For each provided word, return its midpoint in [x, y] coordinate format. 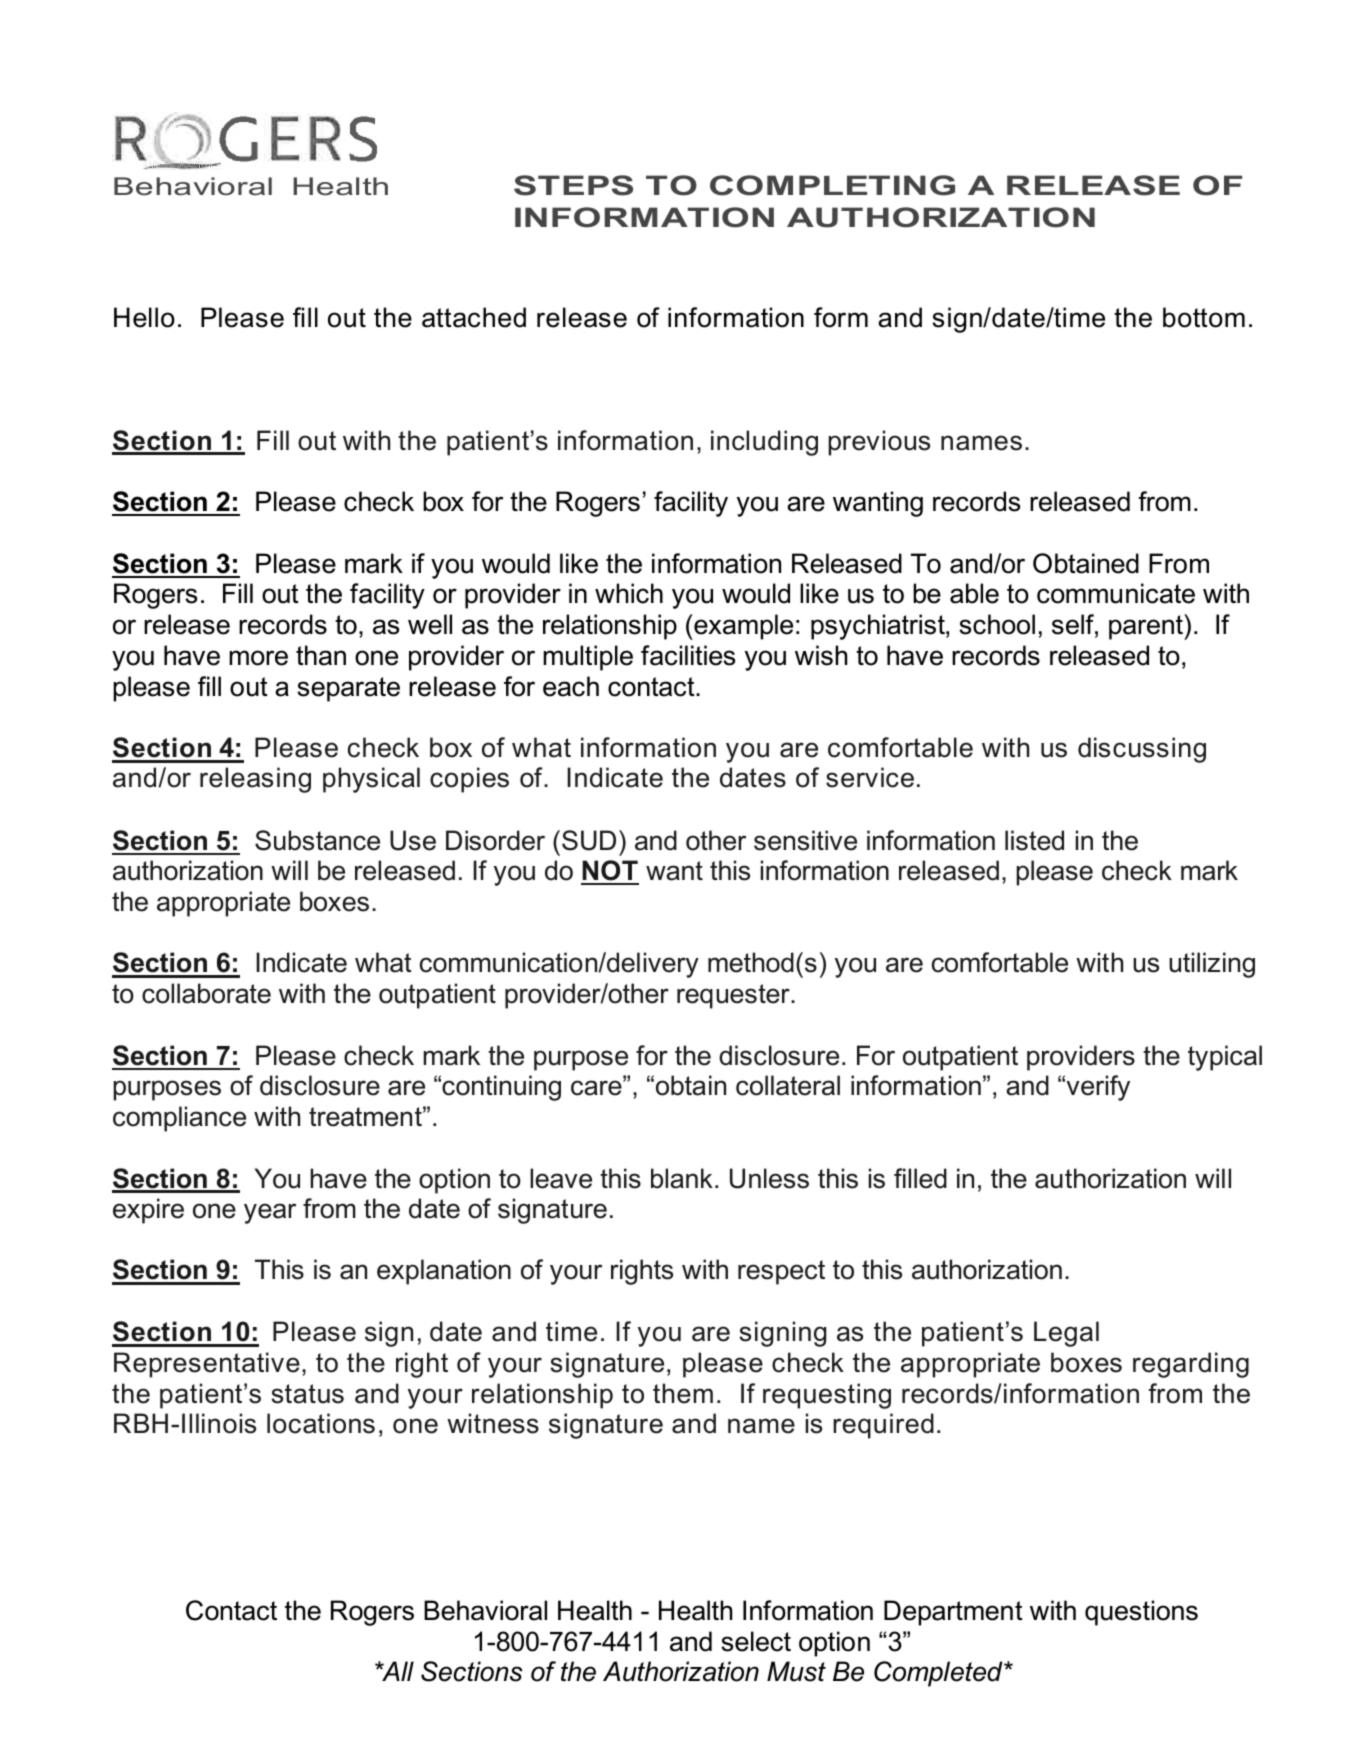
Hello [144, 317]
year [270, 1213]
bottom [1204, 317]
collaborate [206, 993]
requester [734, 996]
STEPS [573, 185]
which [629, 593]
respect [781, 1272]
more [258, 658]
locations [321, 1423]
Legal [1066, 1334]
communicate [1116, 593]
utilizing [1212, 965]
